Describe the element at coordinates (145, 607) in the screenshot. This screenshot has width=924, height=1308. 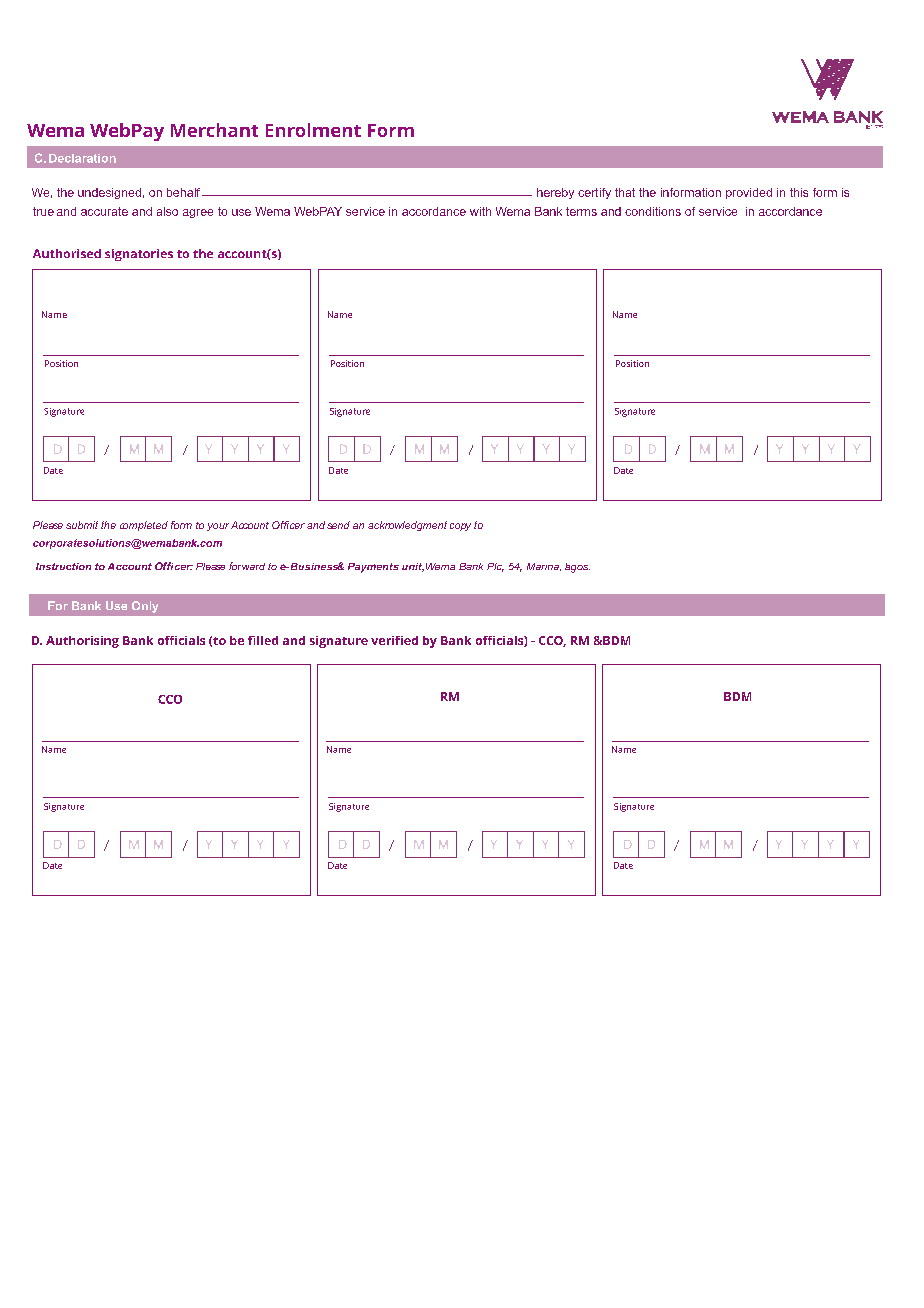
I see `Only` at that location.
